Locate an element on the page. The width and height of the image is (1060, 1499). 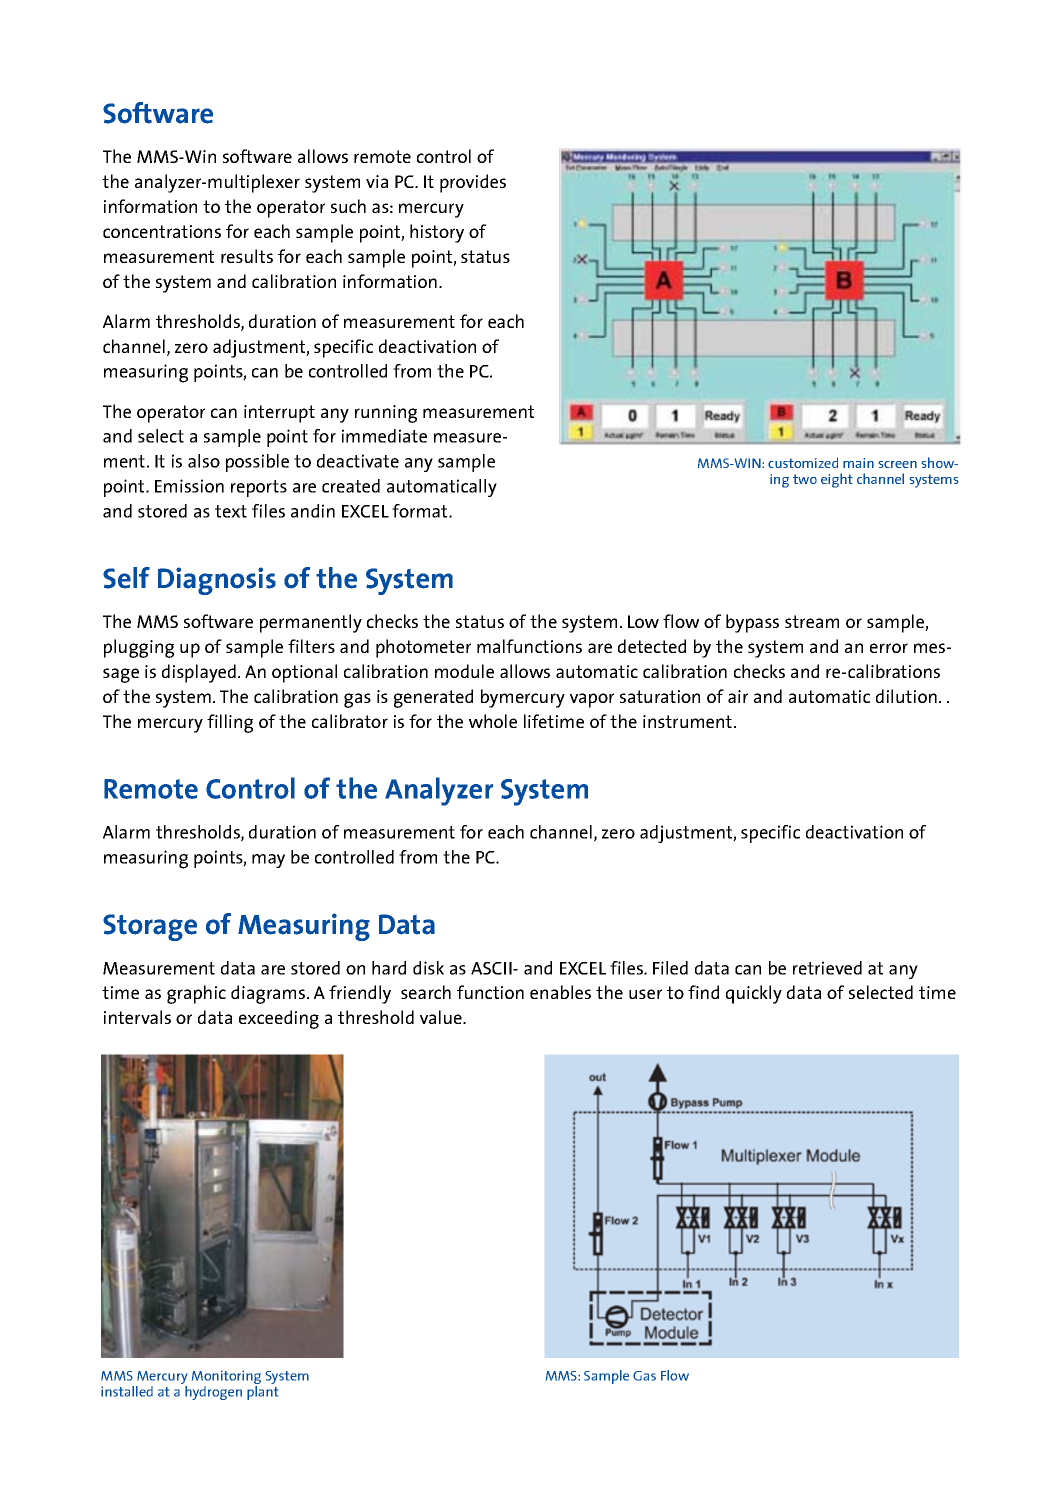
Monitoring is located at coordinates (226, 1378).
